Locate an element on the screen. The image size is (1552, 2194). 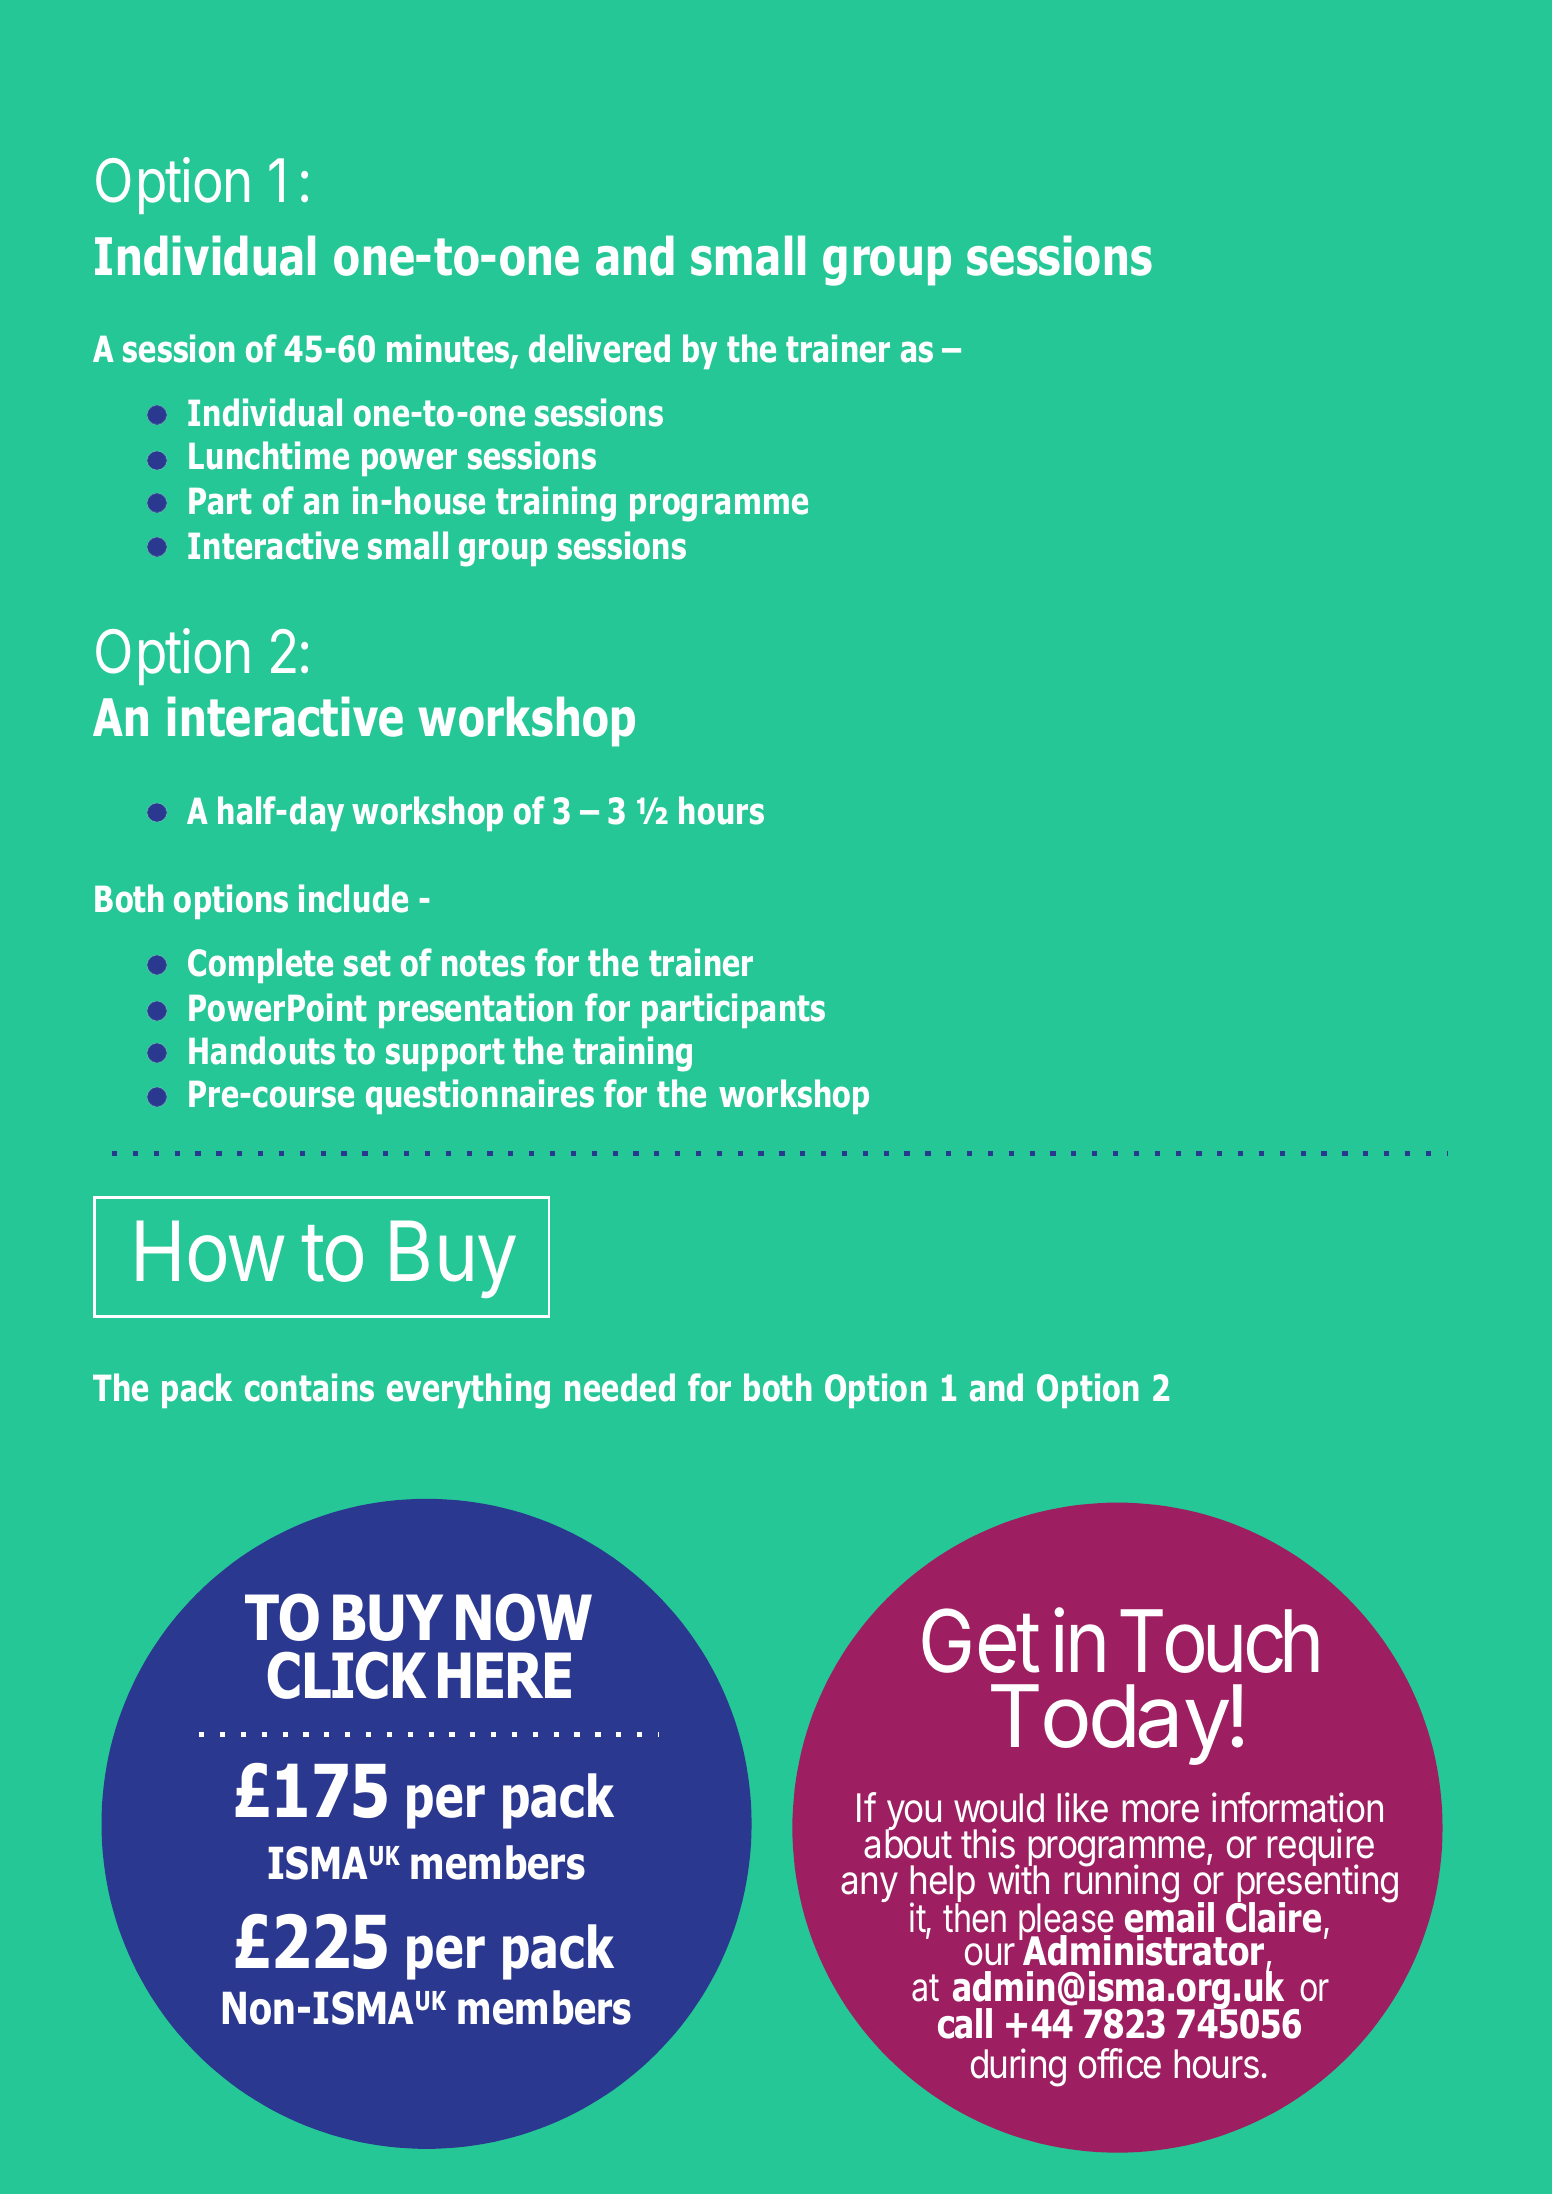
Lunchtime is located at coordinates (269, 455).
